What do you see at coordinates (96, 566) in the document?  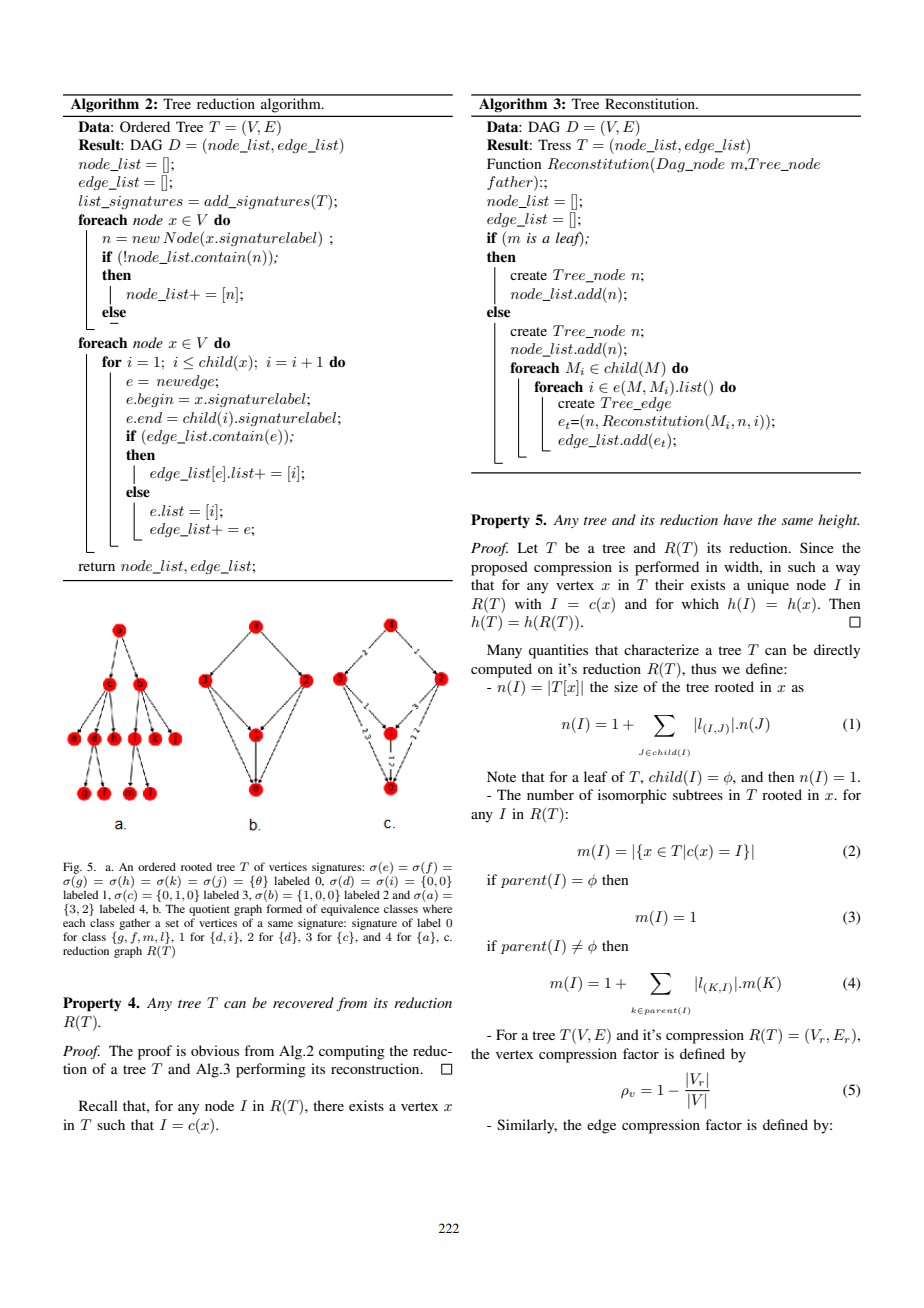 I see `return` at bounding box center [96, 566].
